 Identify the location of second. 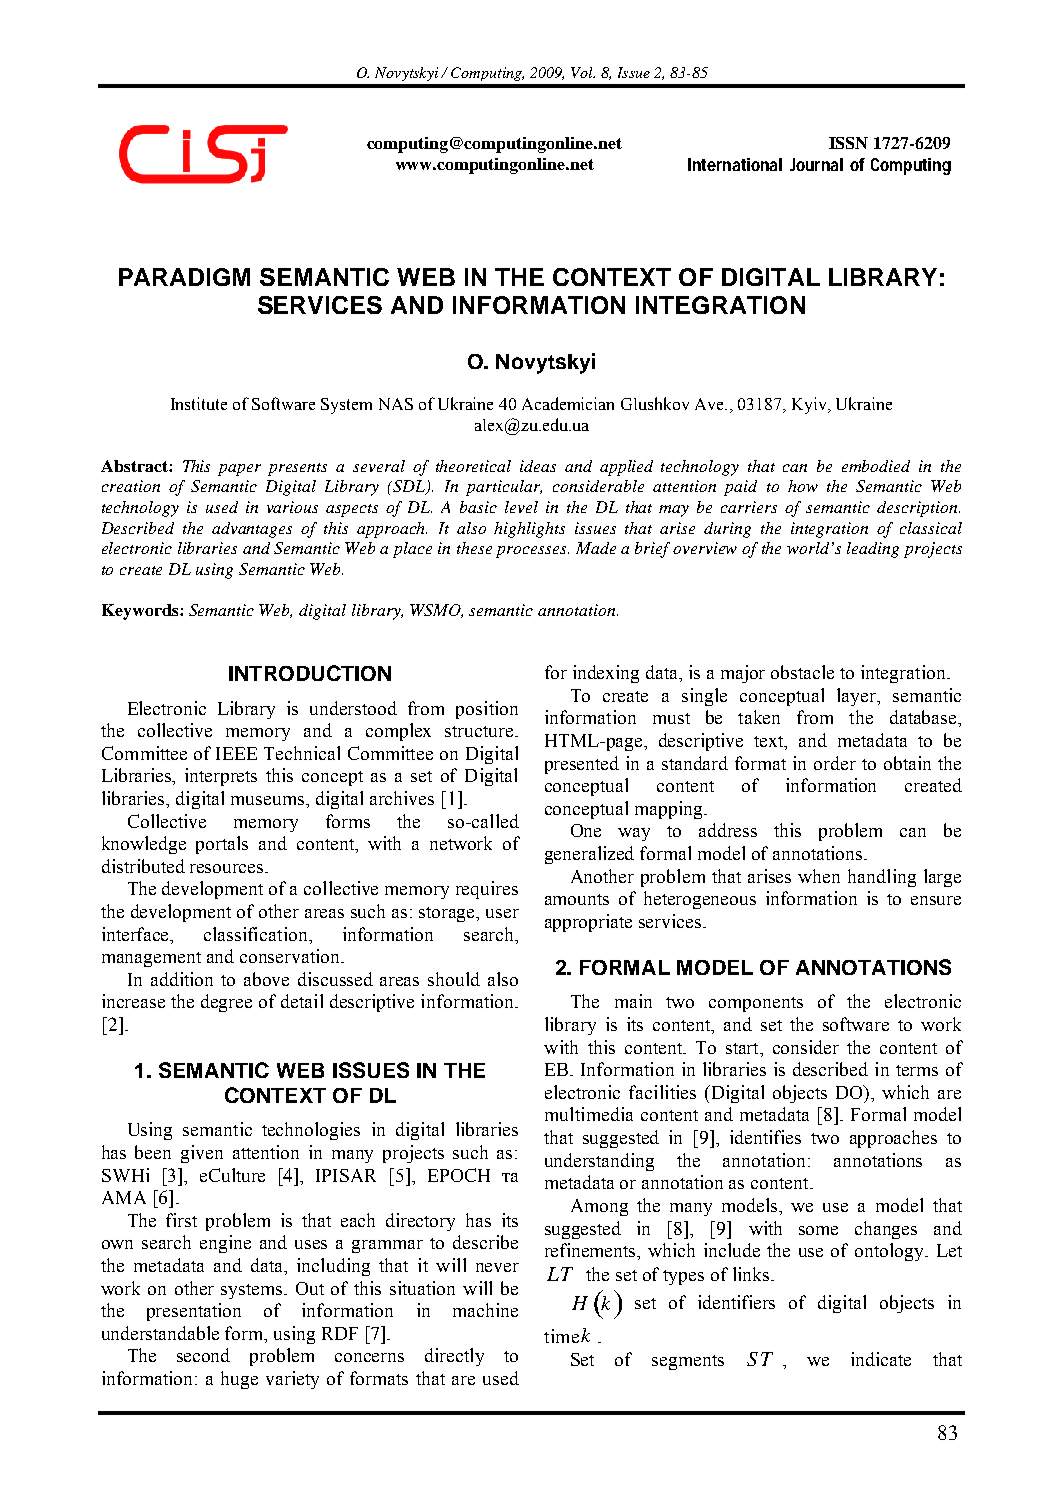
(203, 1355).
